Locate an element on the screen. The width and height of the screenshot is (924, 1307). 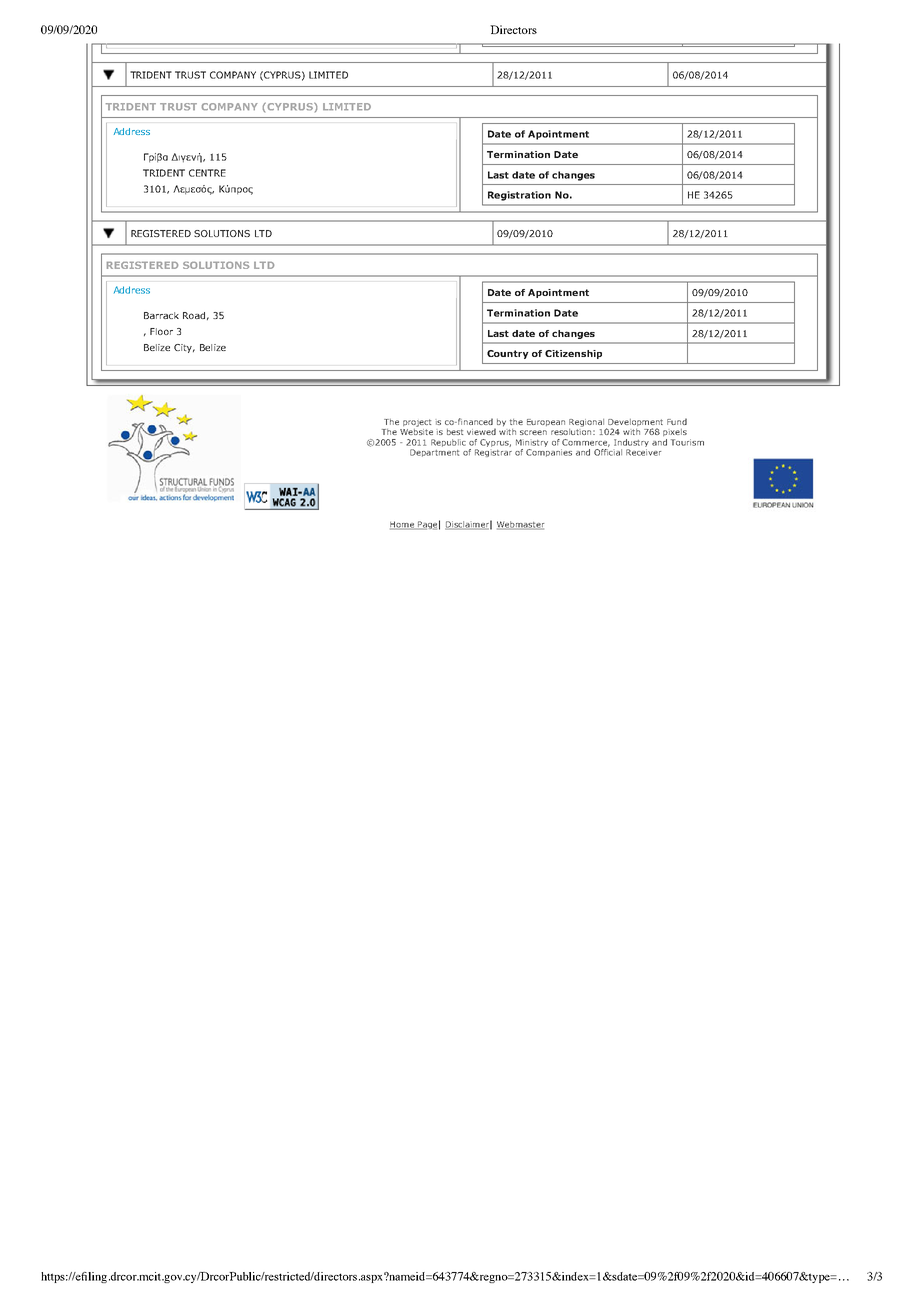
Website is located at coordinates (416, 430).
